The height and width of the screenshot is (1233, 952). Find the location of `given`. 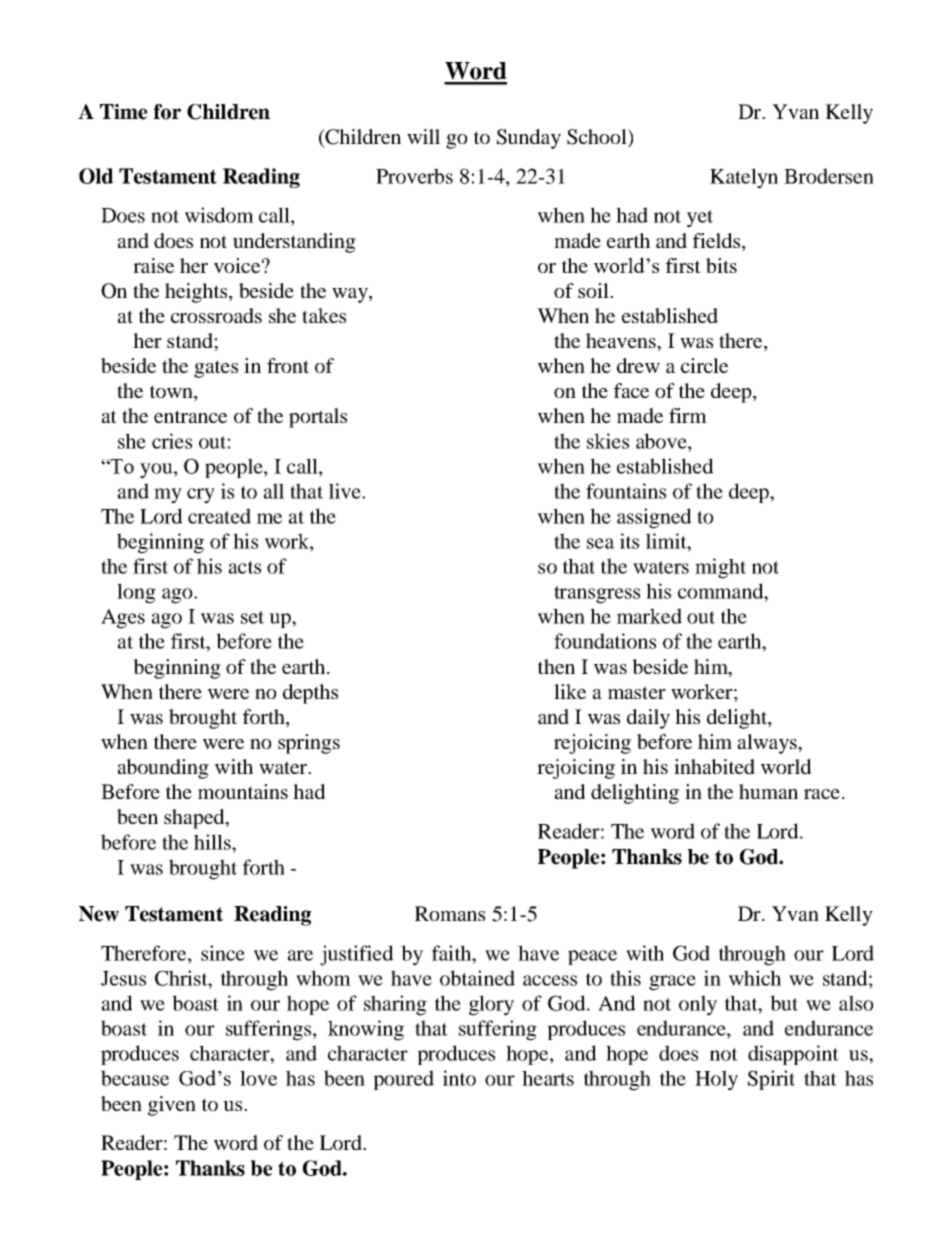

given is located at coordinates (172, 1106).
